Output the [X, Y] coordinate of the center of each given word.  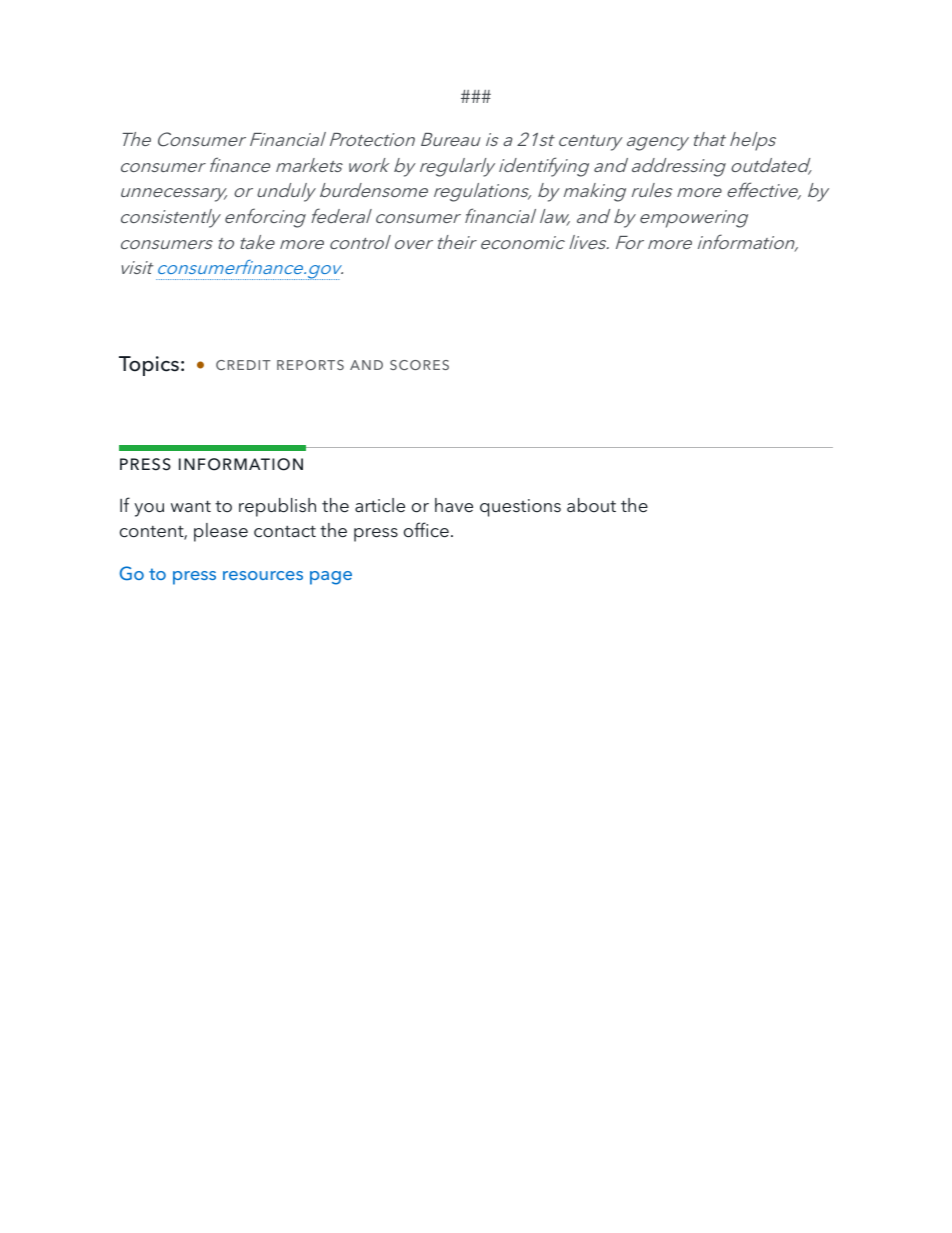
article [380, 505]
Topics [149, 366]
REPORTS [310, 365]
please [221, 532]
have [454, 505]
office [426, 530]
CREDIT [243, 365]
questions [520, 508]
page [331, 578]
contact [285, 531]
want [191, 506]
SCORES [419, 365]
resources [263, 575]
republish [277, 507]
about [591, 505]
